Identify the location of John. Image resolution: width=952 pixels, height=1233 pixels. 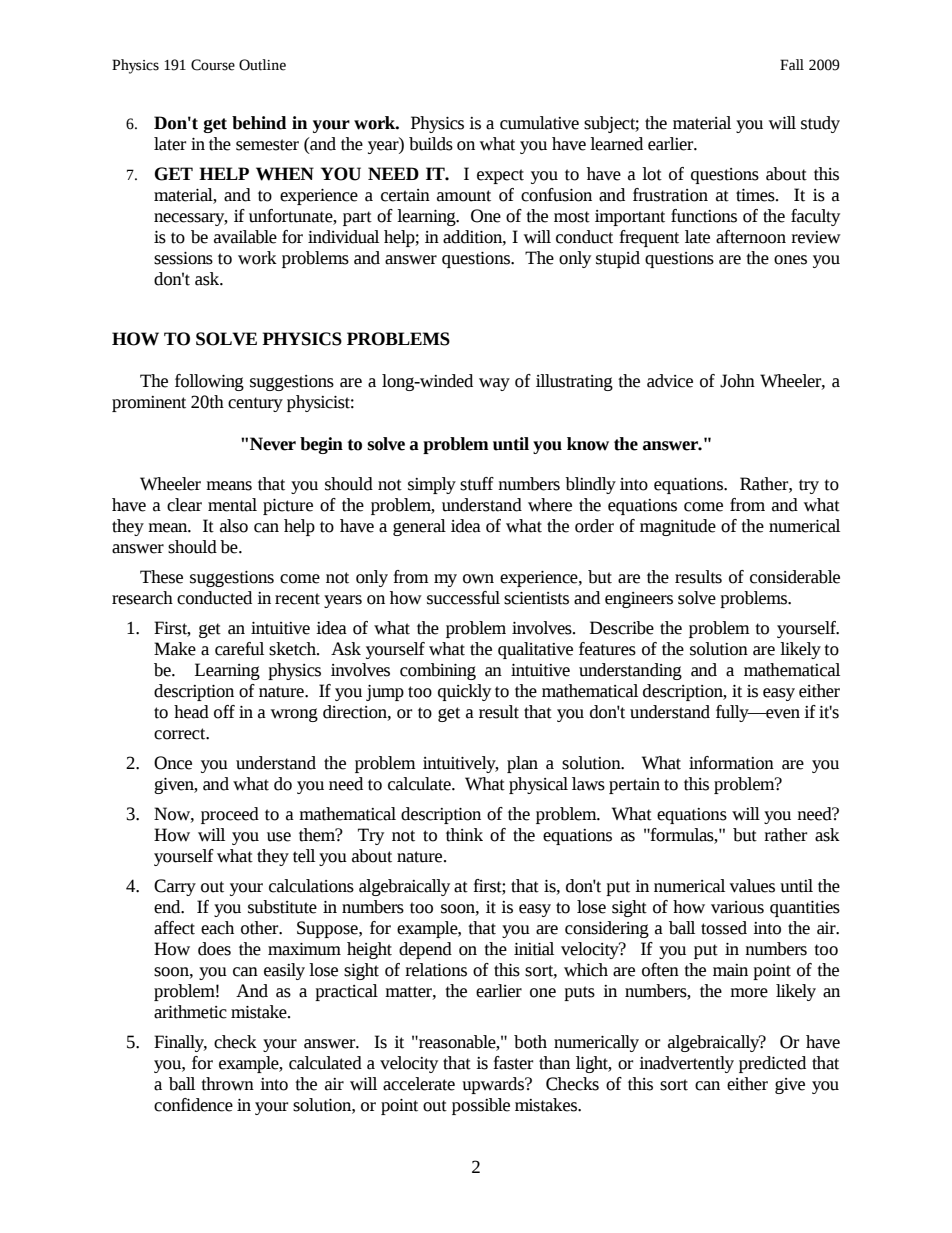
(737, 381).
